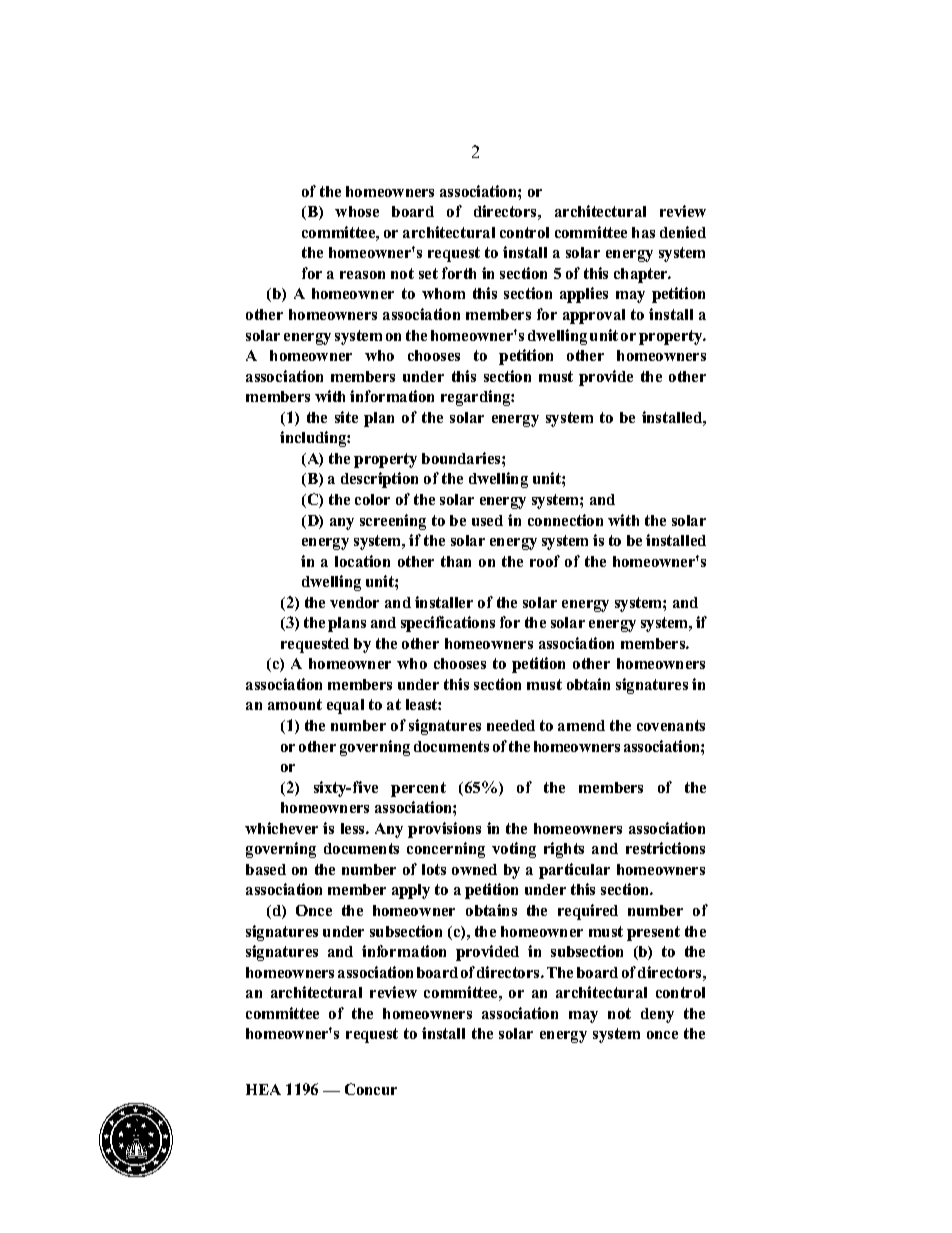 The width and height of the page is (952, 1233). I want to click on restrictions, so click(665, 848).
